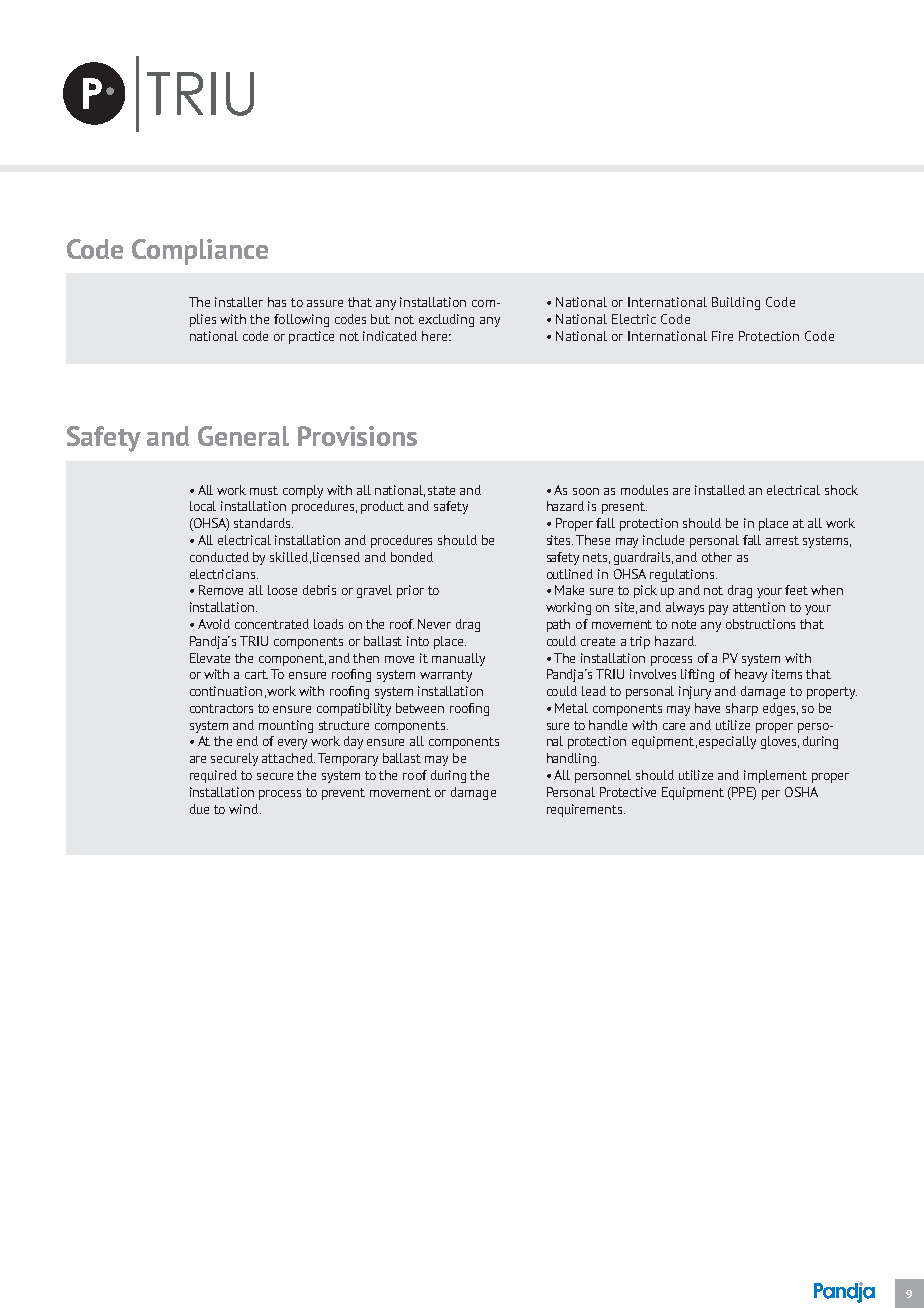 The image size is (924, 1308). What do you see at coordinates (586, 491) in the image?
I see `soon` at bounding box center [586, 491].
